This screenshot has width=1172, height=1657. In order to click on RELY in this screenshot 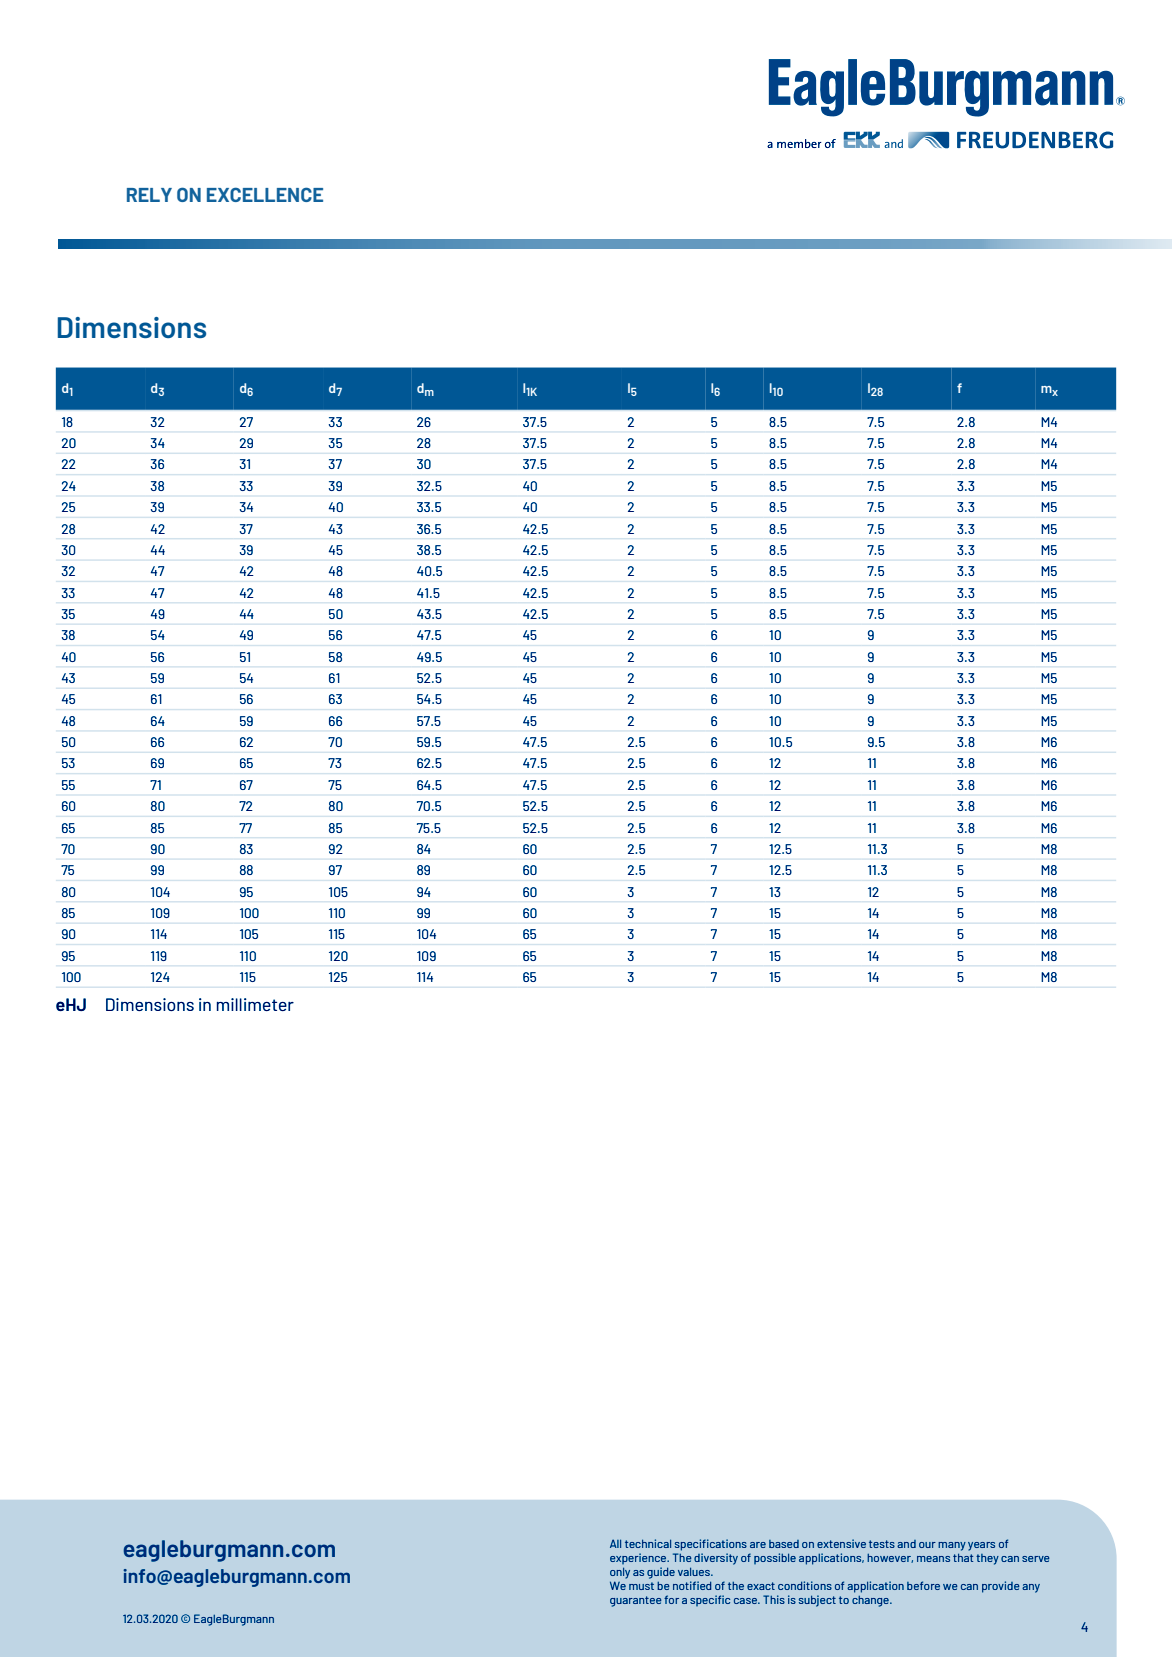, I will do `click(149, 195)`.
